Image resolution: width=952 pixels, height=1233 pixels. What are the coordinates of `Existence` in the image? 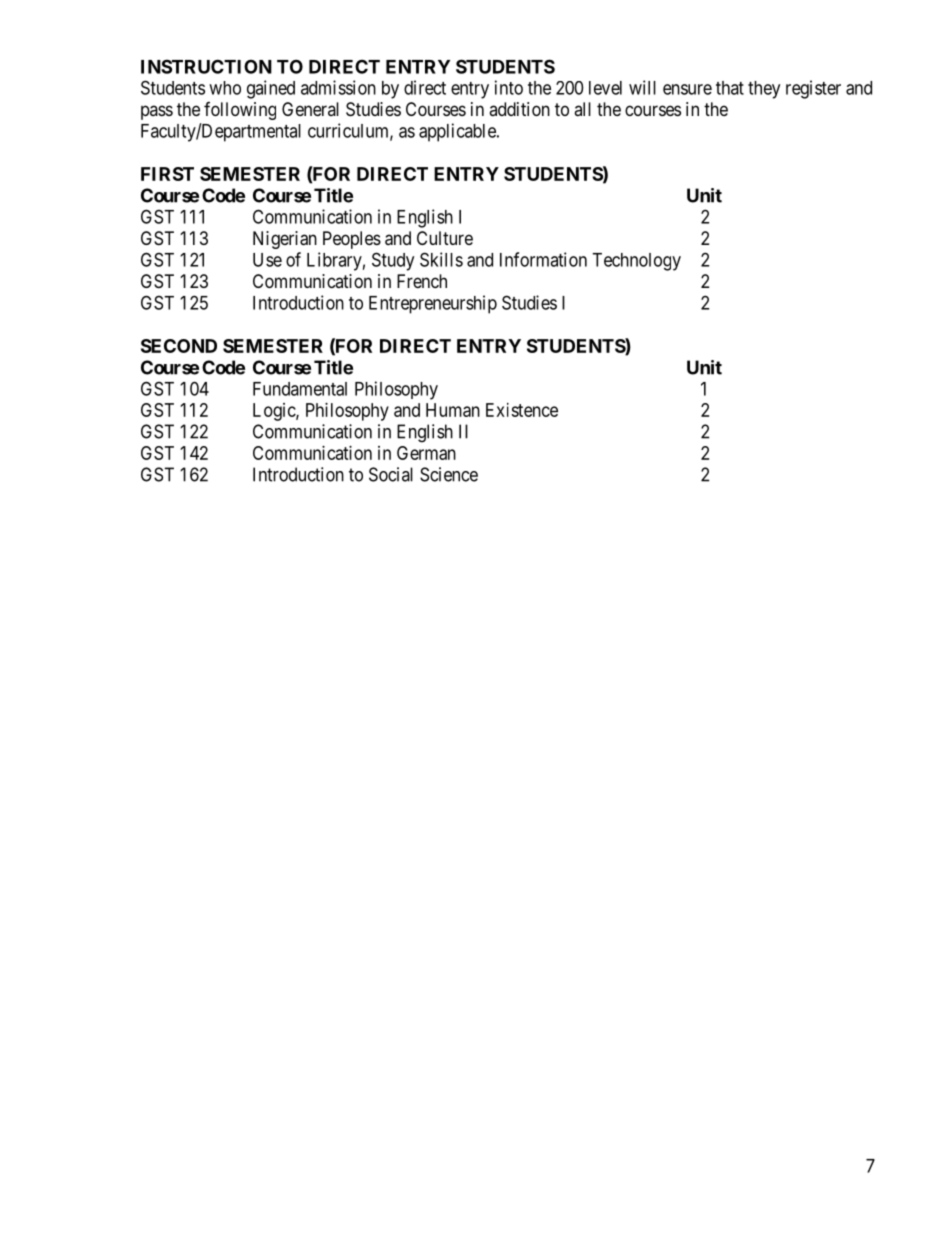 It's located at (522, 410).
